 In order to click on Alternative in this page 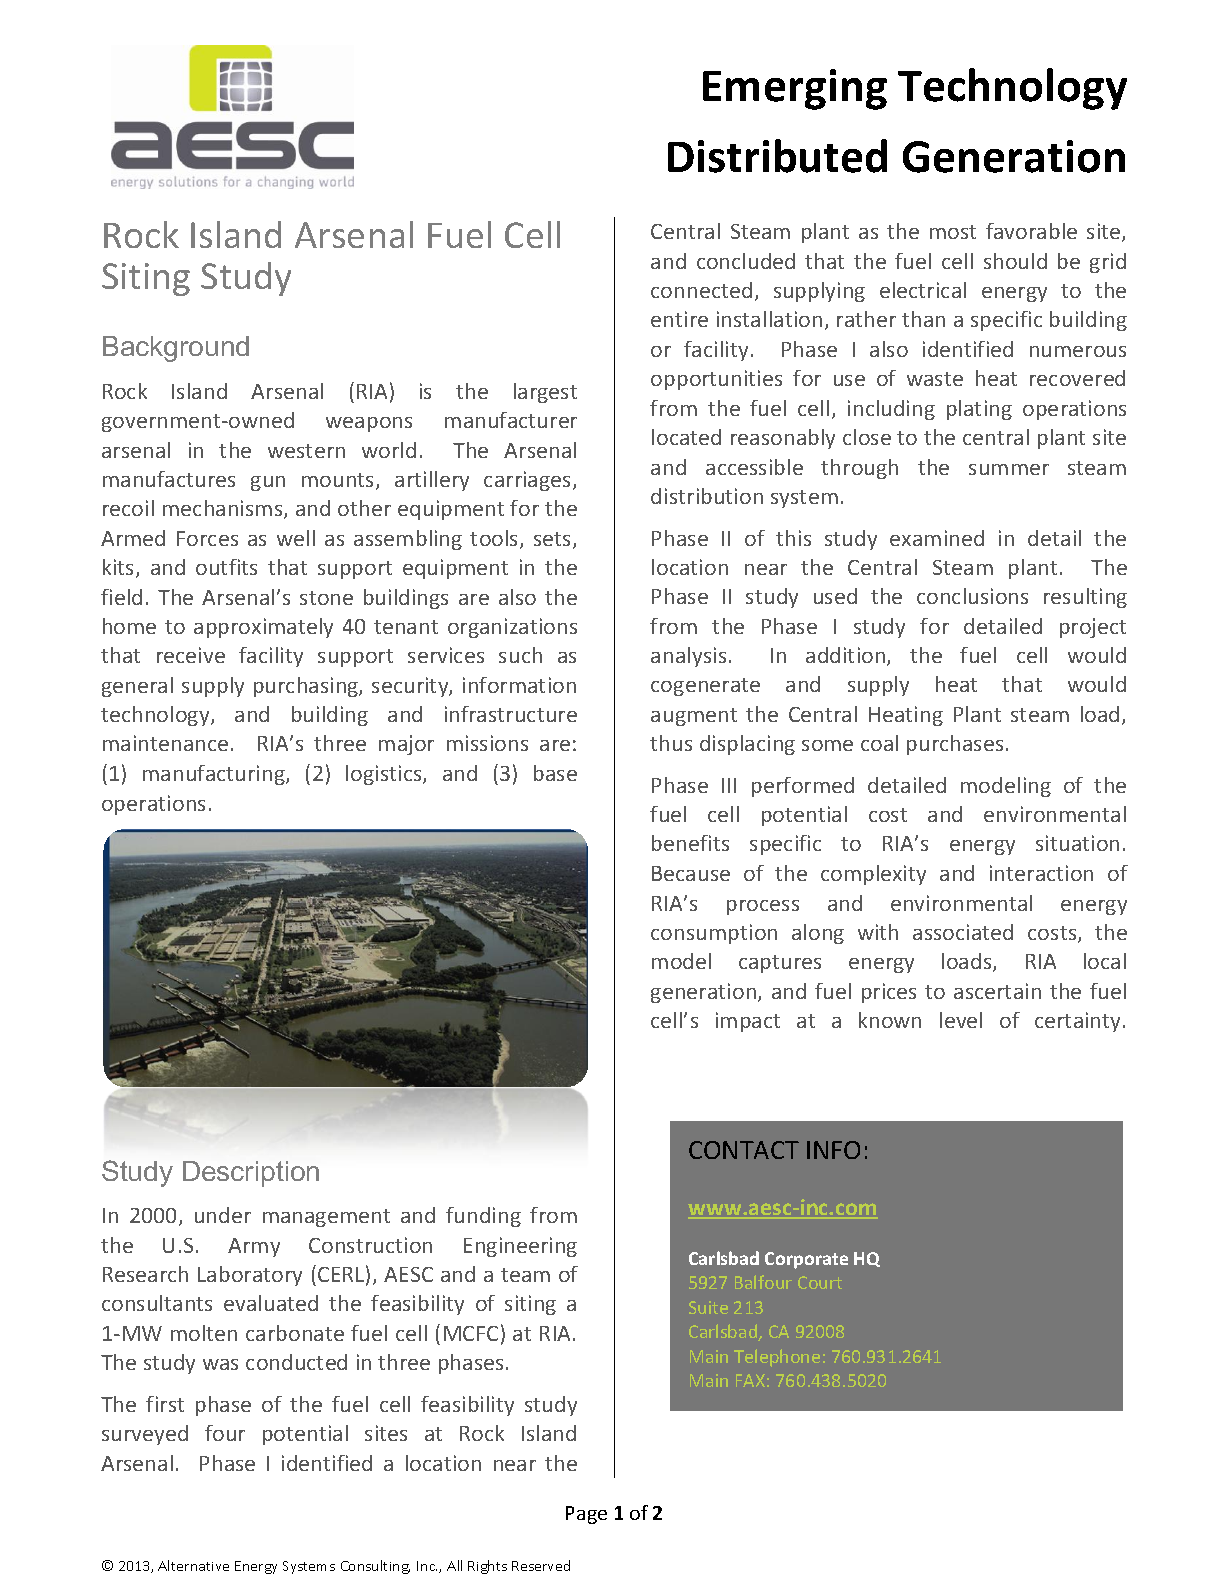, I will do `click(193, 1565)`.
